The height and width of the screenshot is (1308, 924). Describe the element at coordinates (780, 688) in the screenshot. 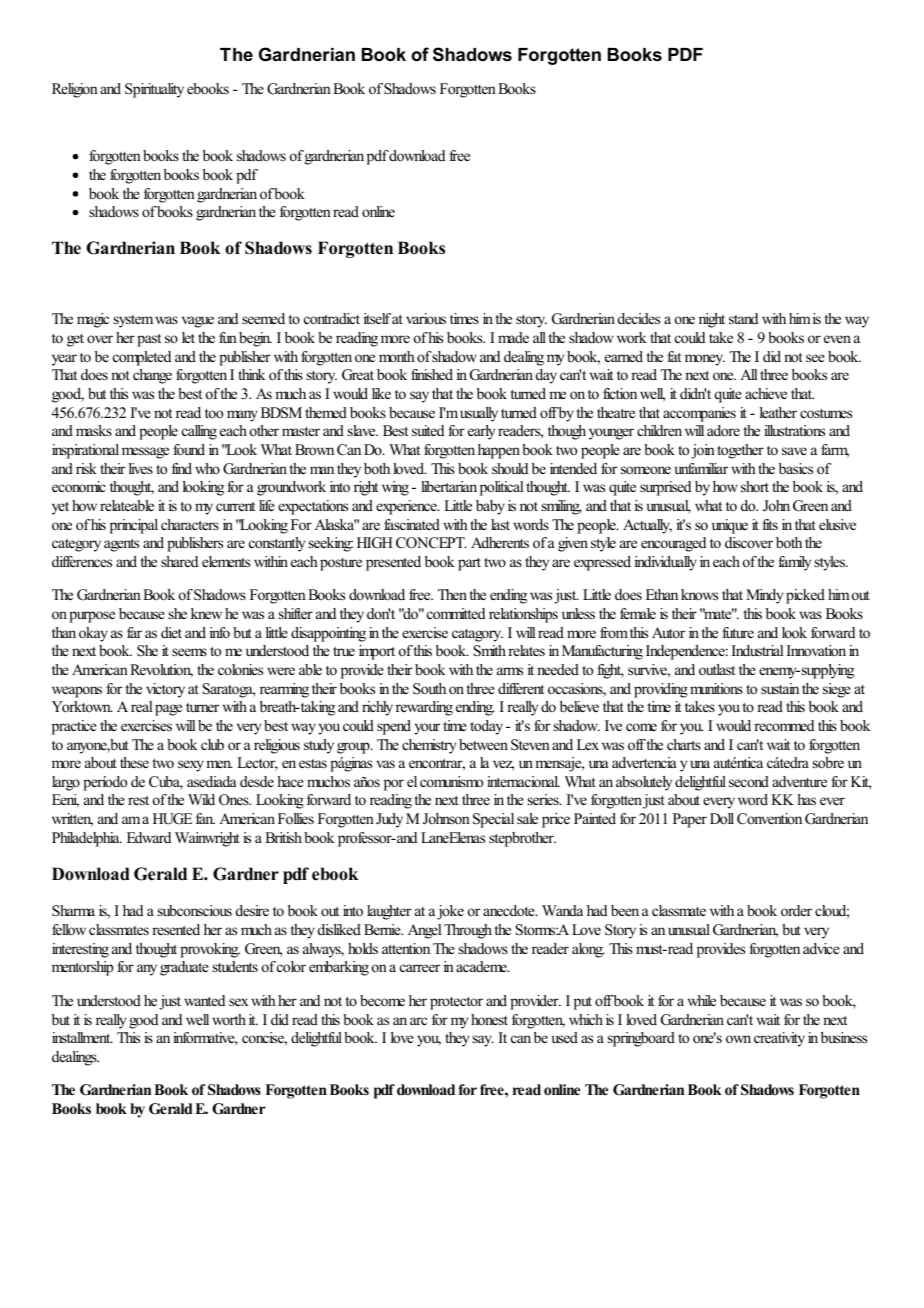

I see `sustain` at that location.
